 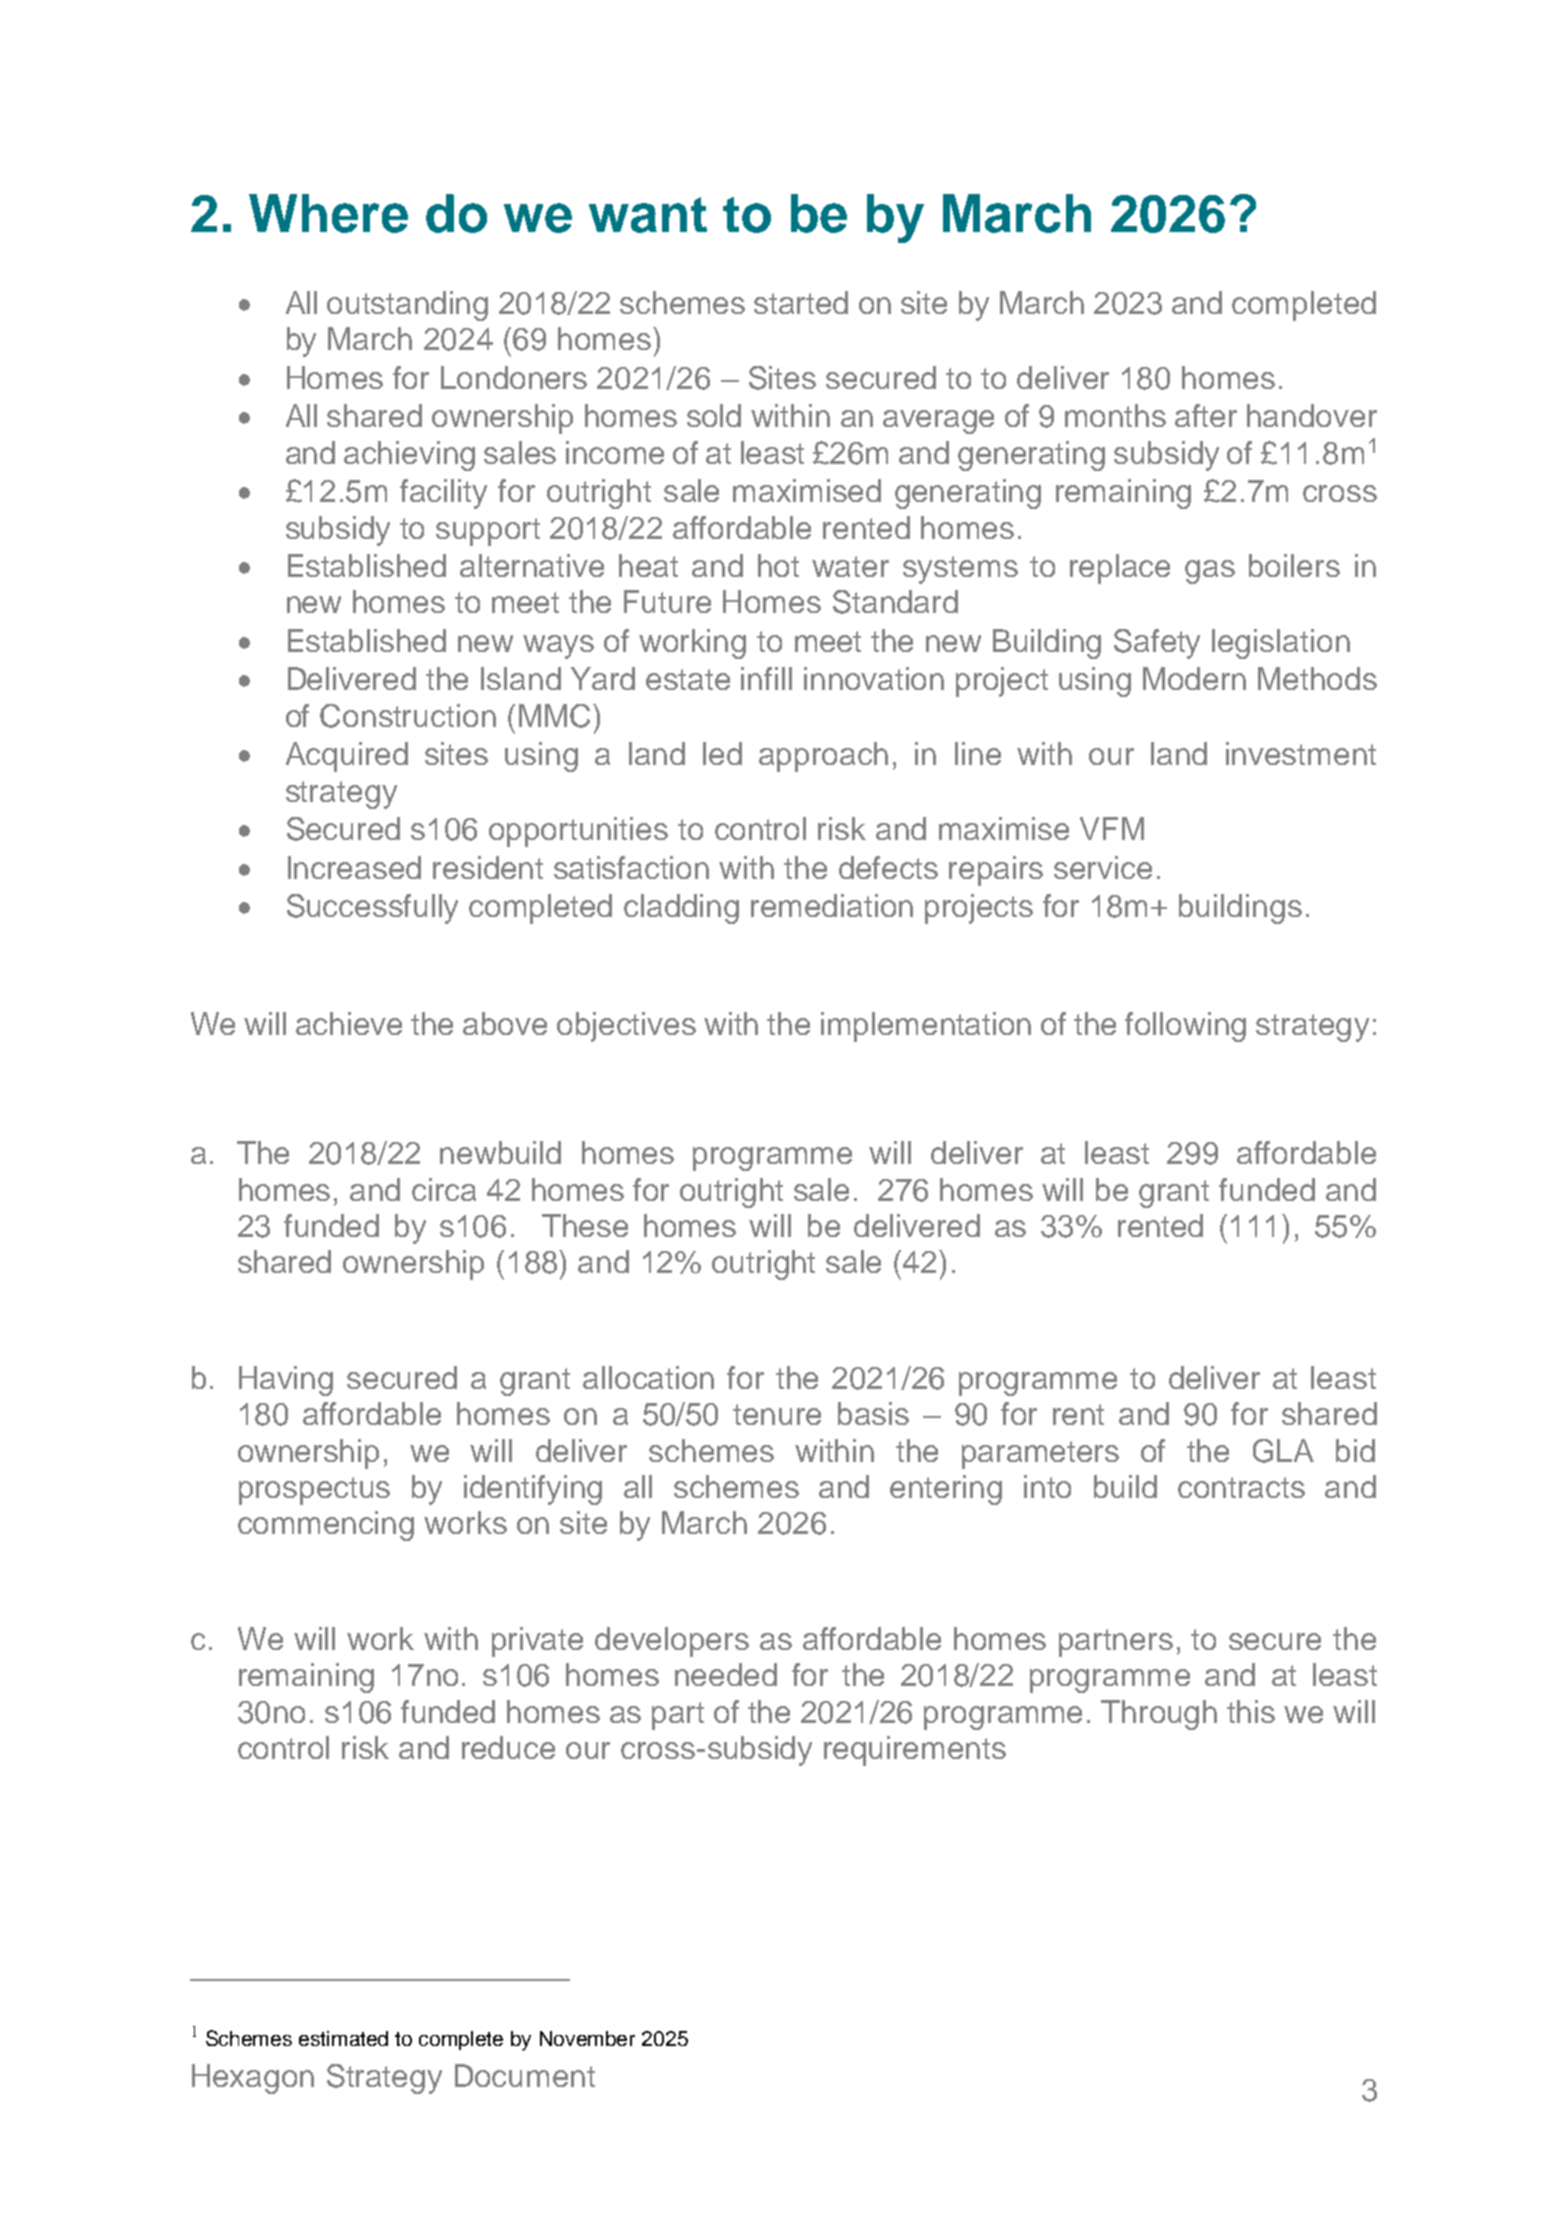 I want to click on estimated, so click(x=343, y=2038).
